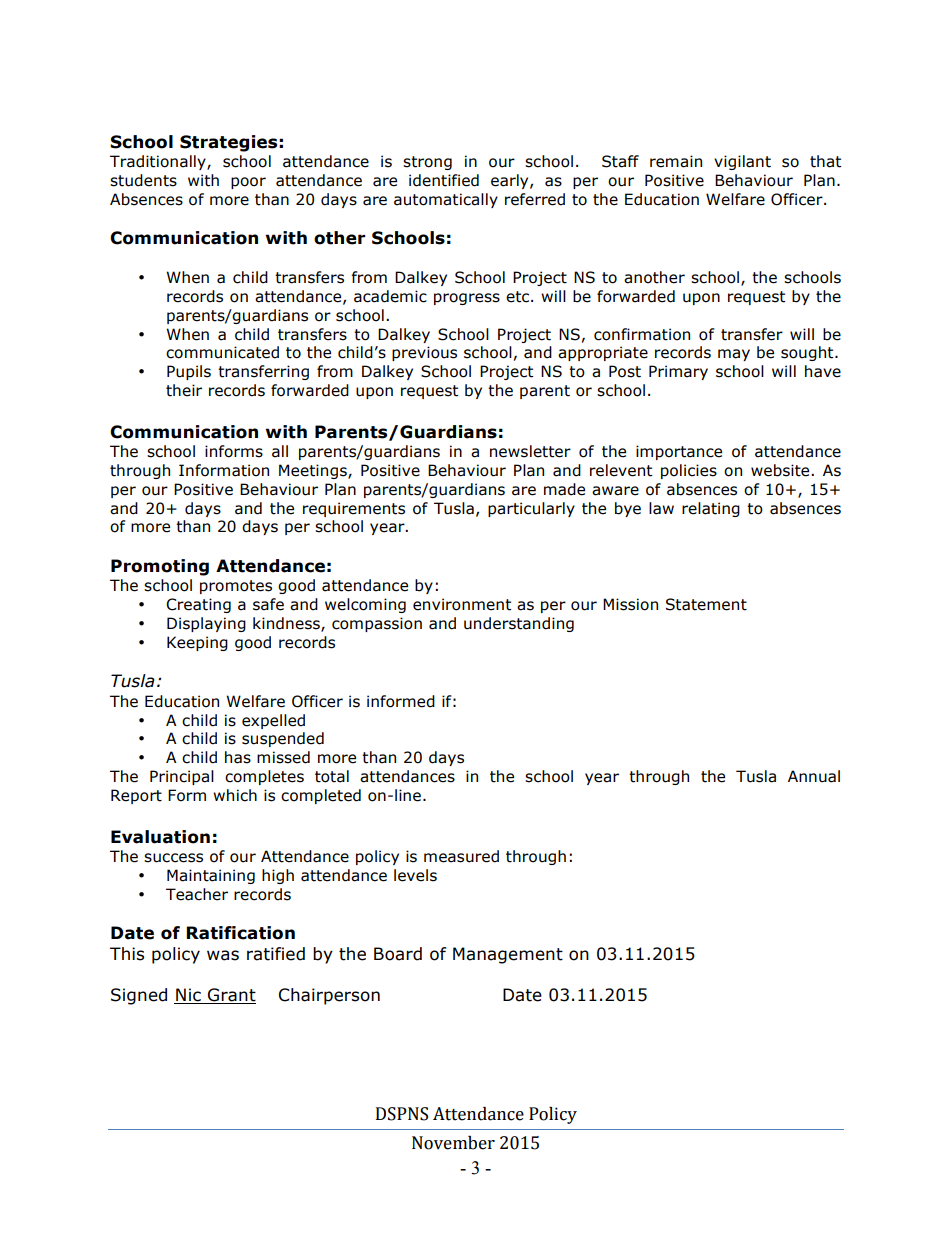 Image resolution: width=952 pixels, height=1233 pixels. What do you see at coordinates (706, 604) in the page?
I see `Statement` at bounding box center [706, 604].
